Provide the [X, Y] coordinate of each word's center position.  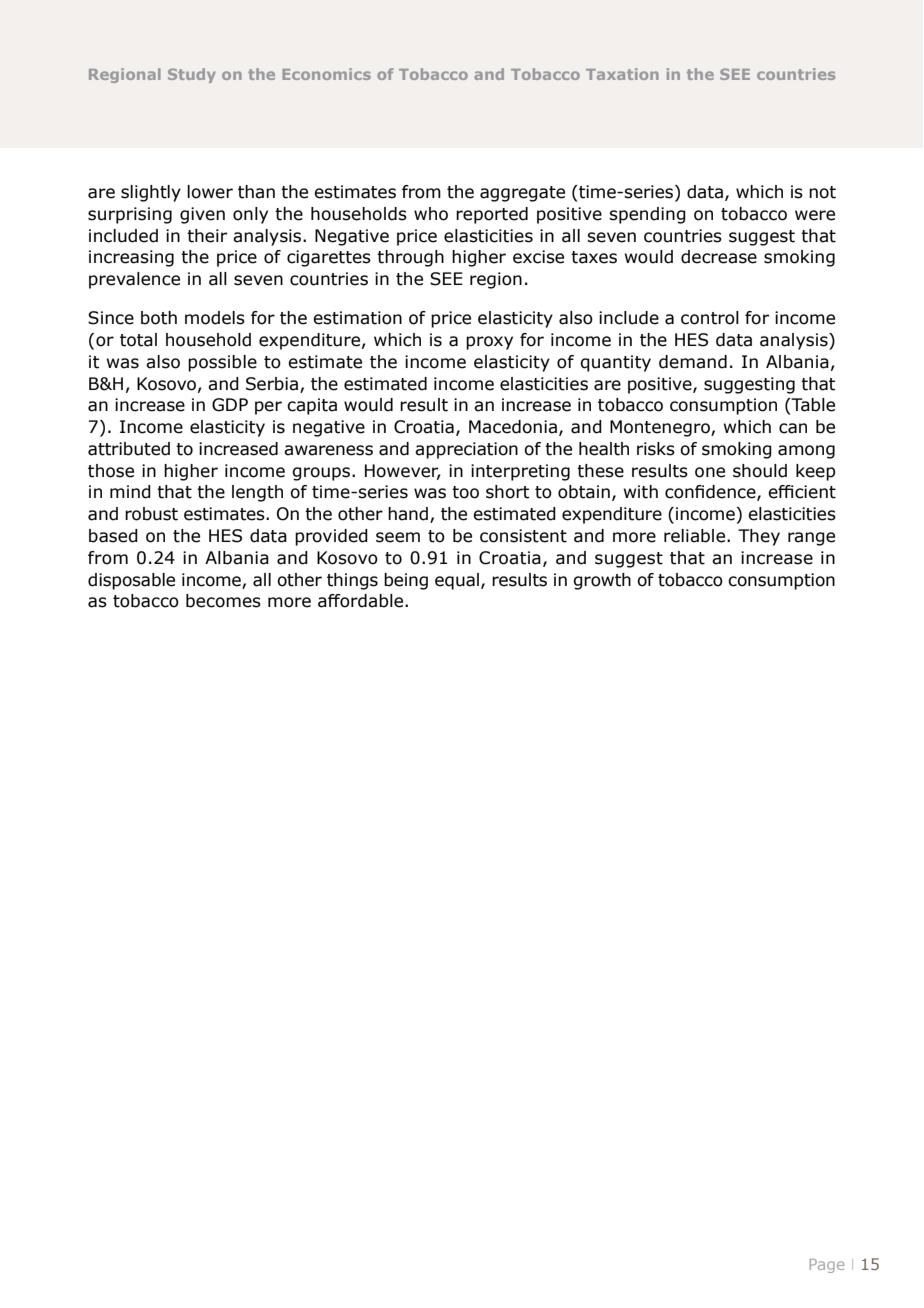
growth [602, 581]
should [760, 471]
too [465, 492]
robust [151, 514]
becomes [223, 601]
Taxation [622, 74]
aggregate [522, 194]
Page [827, 1266]
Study [192, 75]
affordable [360, 601]
